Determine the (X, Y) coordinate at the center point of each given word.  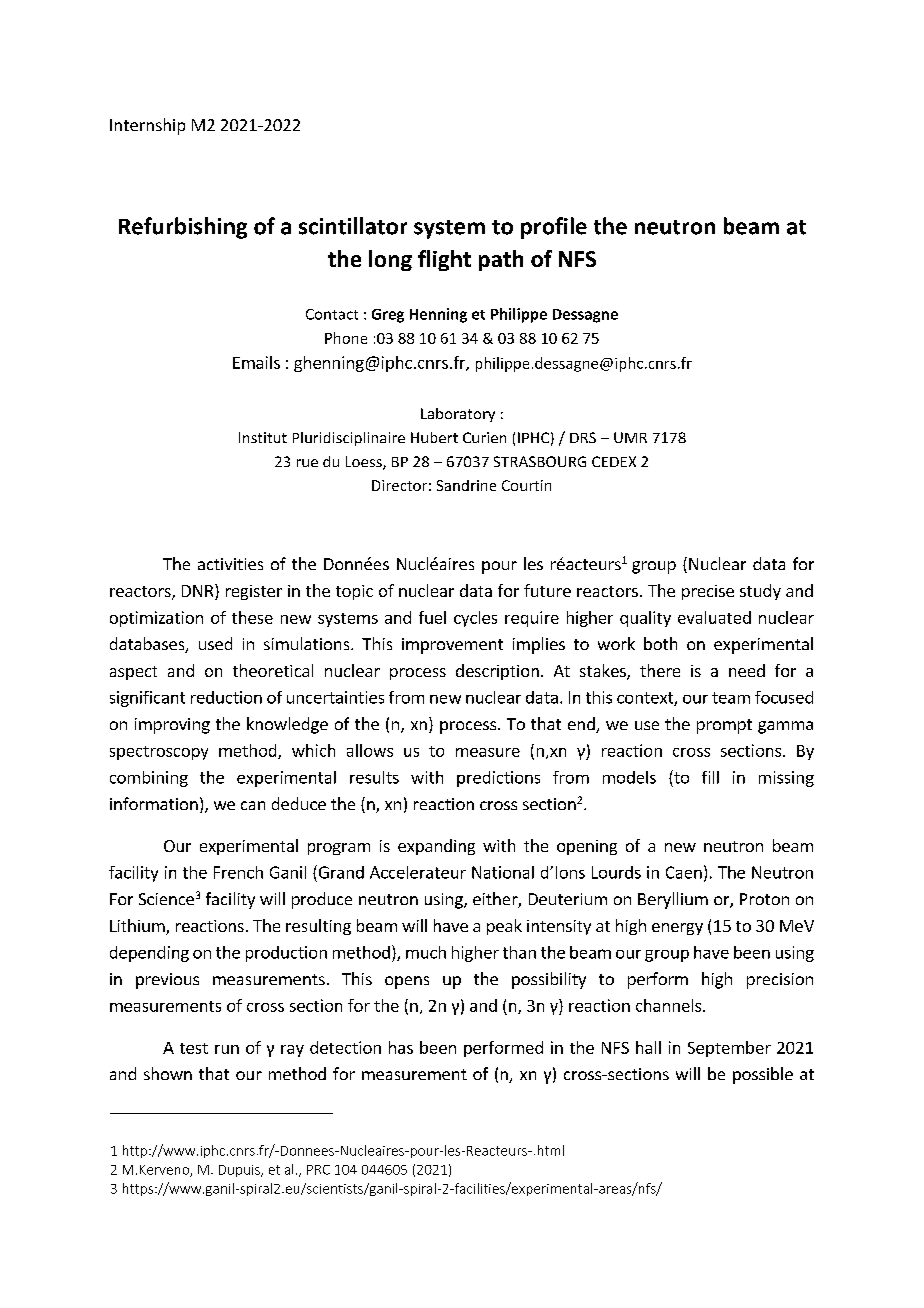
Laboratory (458, 415)
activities (230, 564)
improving (172, 726)
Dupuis (240, 1171)
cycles (475, 619)
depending (149, 954)
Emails (256, 362)
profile (554, 228)
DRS (583, 437)
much (426, 952)
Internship (147, 126)
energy (677, 929)
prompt (724, 726)
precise (708, 592)
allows (370, 750)
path (501, 260)
